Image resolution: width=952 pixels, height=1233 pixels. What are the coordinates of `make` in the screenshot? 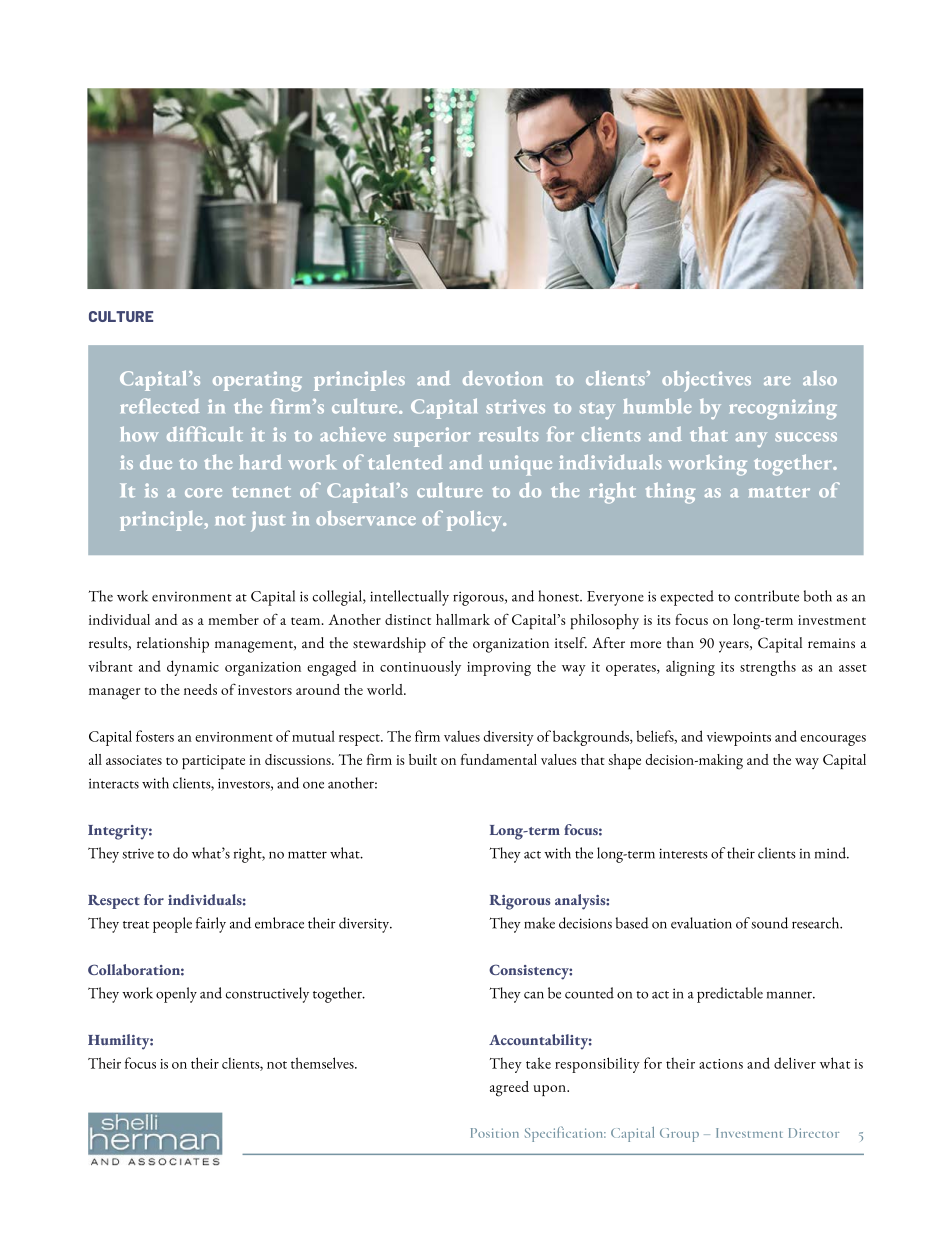 It's located at (539, 923).
